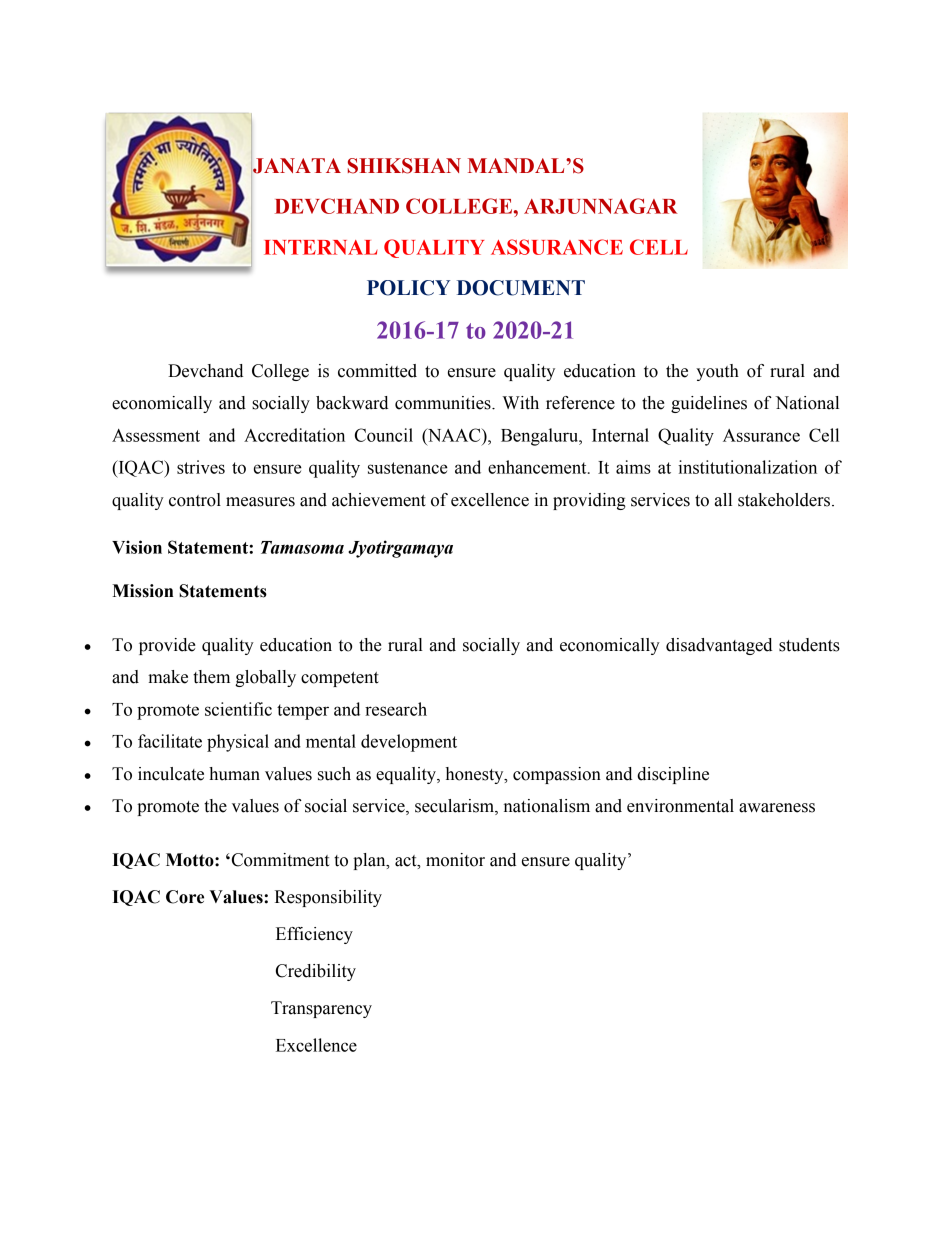 The width and height of the image is (952, 1233). Describe the element at coordinates (521, 288) in the image. I see `DOCUMENT` at that location.
